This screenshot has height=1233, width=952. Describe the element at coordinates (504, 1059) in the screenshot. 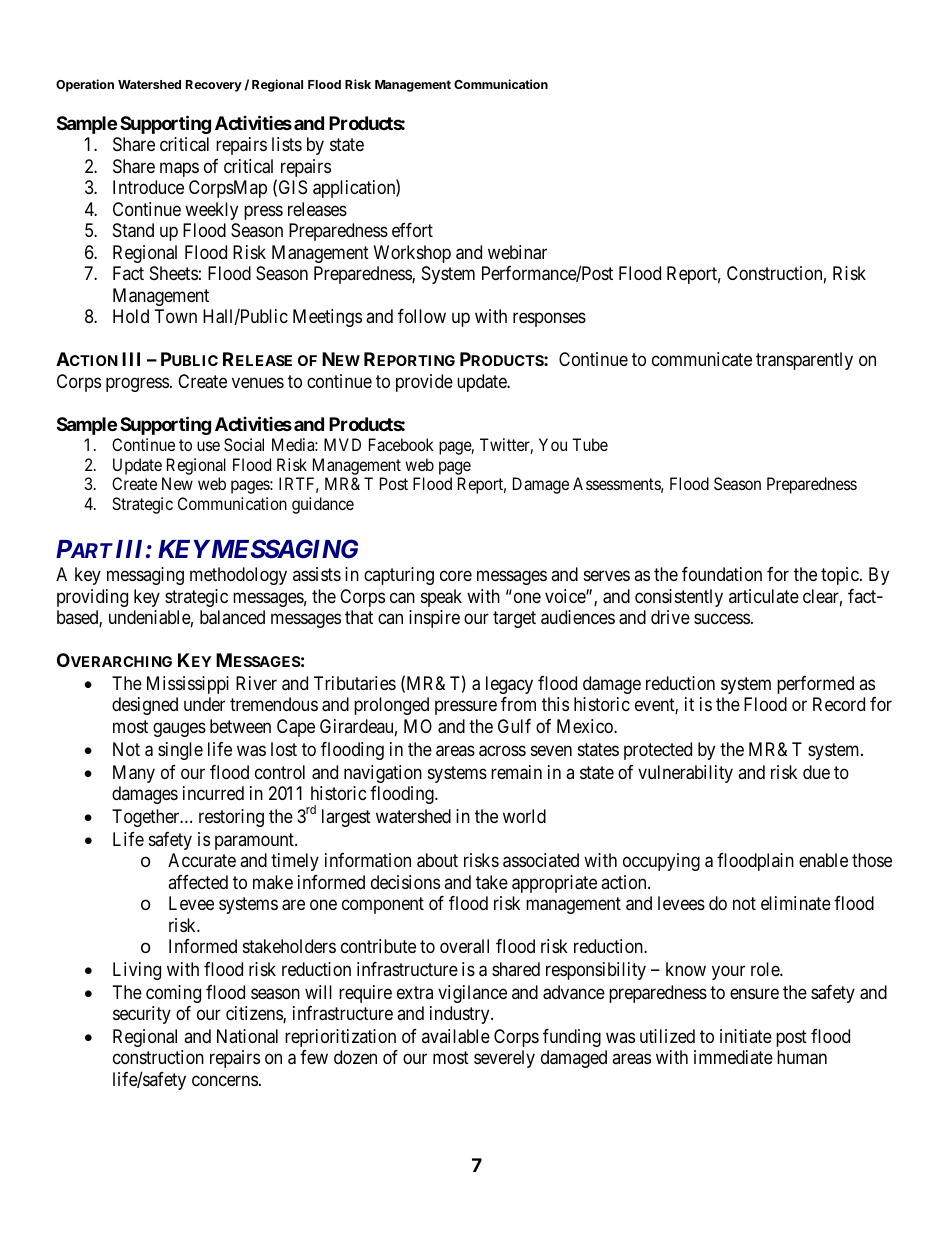

I see `severely` at that location.
